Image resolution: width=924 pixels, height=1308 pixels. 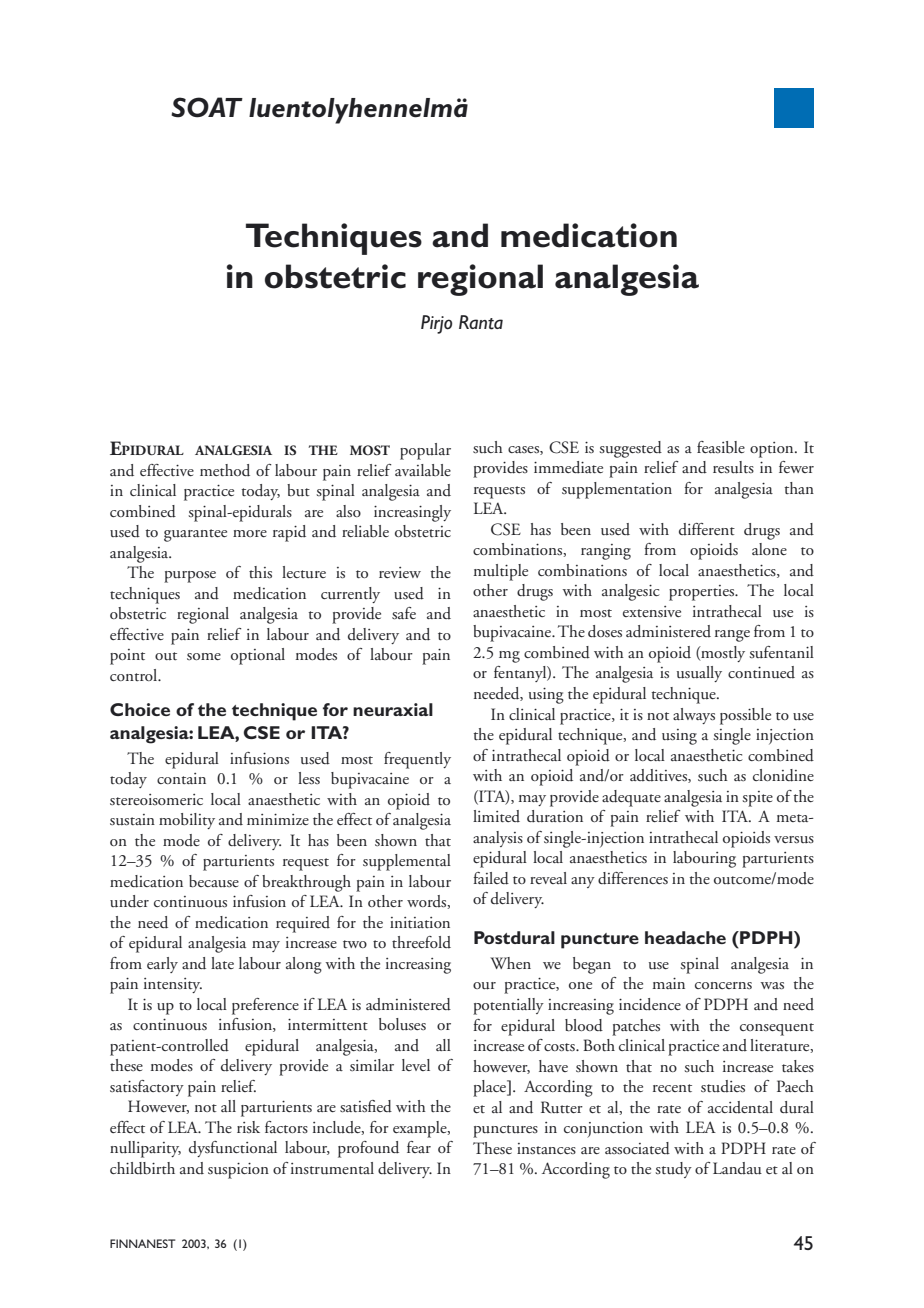 What do you see at coordinates (419, 1147) in the screenshot?
I see `fear` at bounding box center [419, 1147].
